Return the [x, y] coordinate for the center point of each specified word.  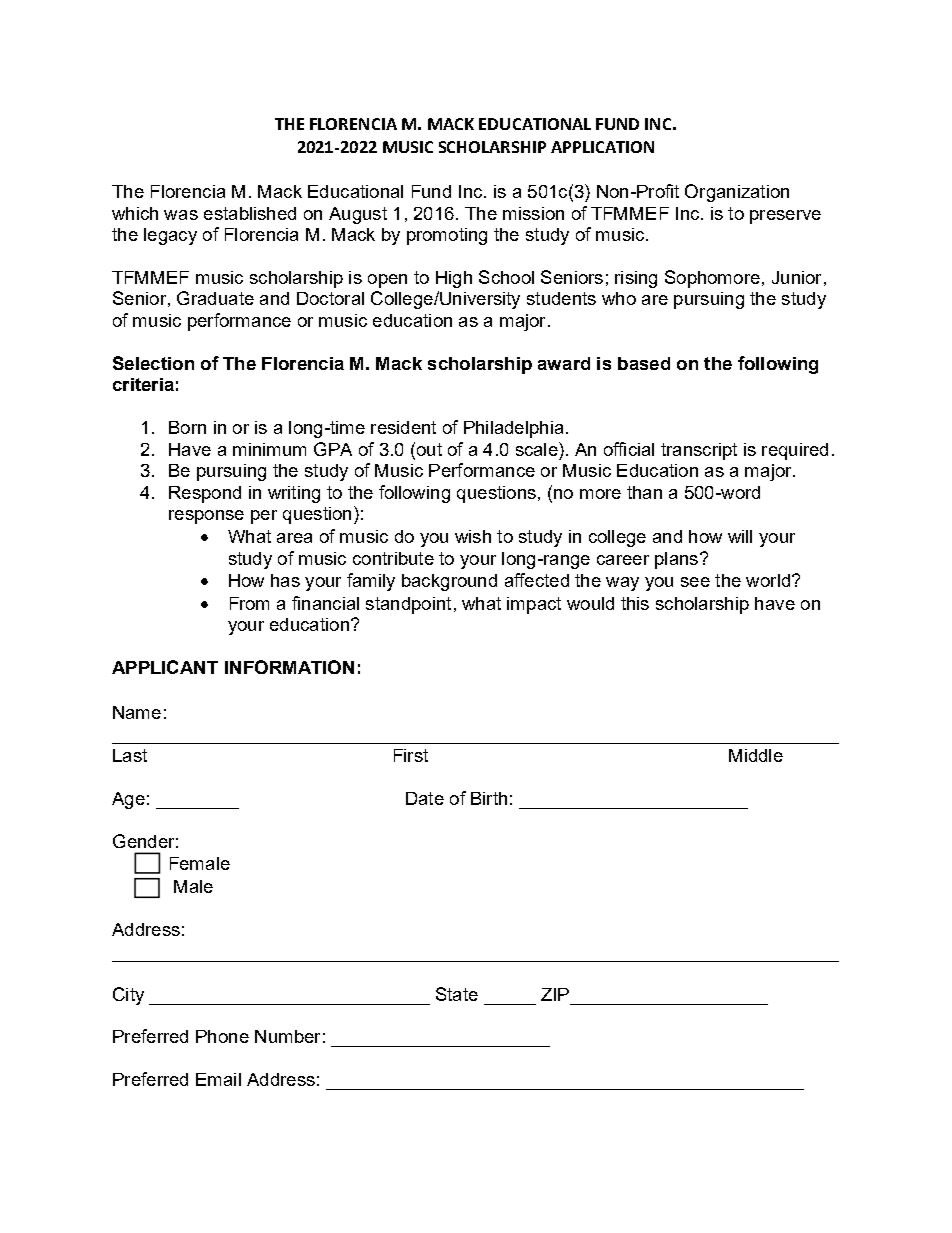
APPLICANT [165, 667]
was [181, 215]
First [411, 755]
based [644, 363]
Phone [222, 1036]
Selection [153, 363]
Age [128, 800]
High [454, 279]
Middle [756, 755]
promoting [447, 236]
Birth [489, 798]
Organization [737, 193]
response [206, 517]
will [740, 536]
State [457, 994]
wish [473, 536]
